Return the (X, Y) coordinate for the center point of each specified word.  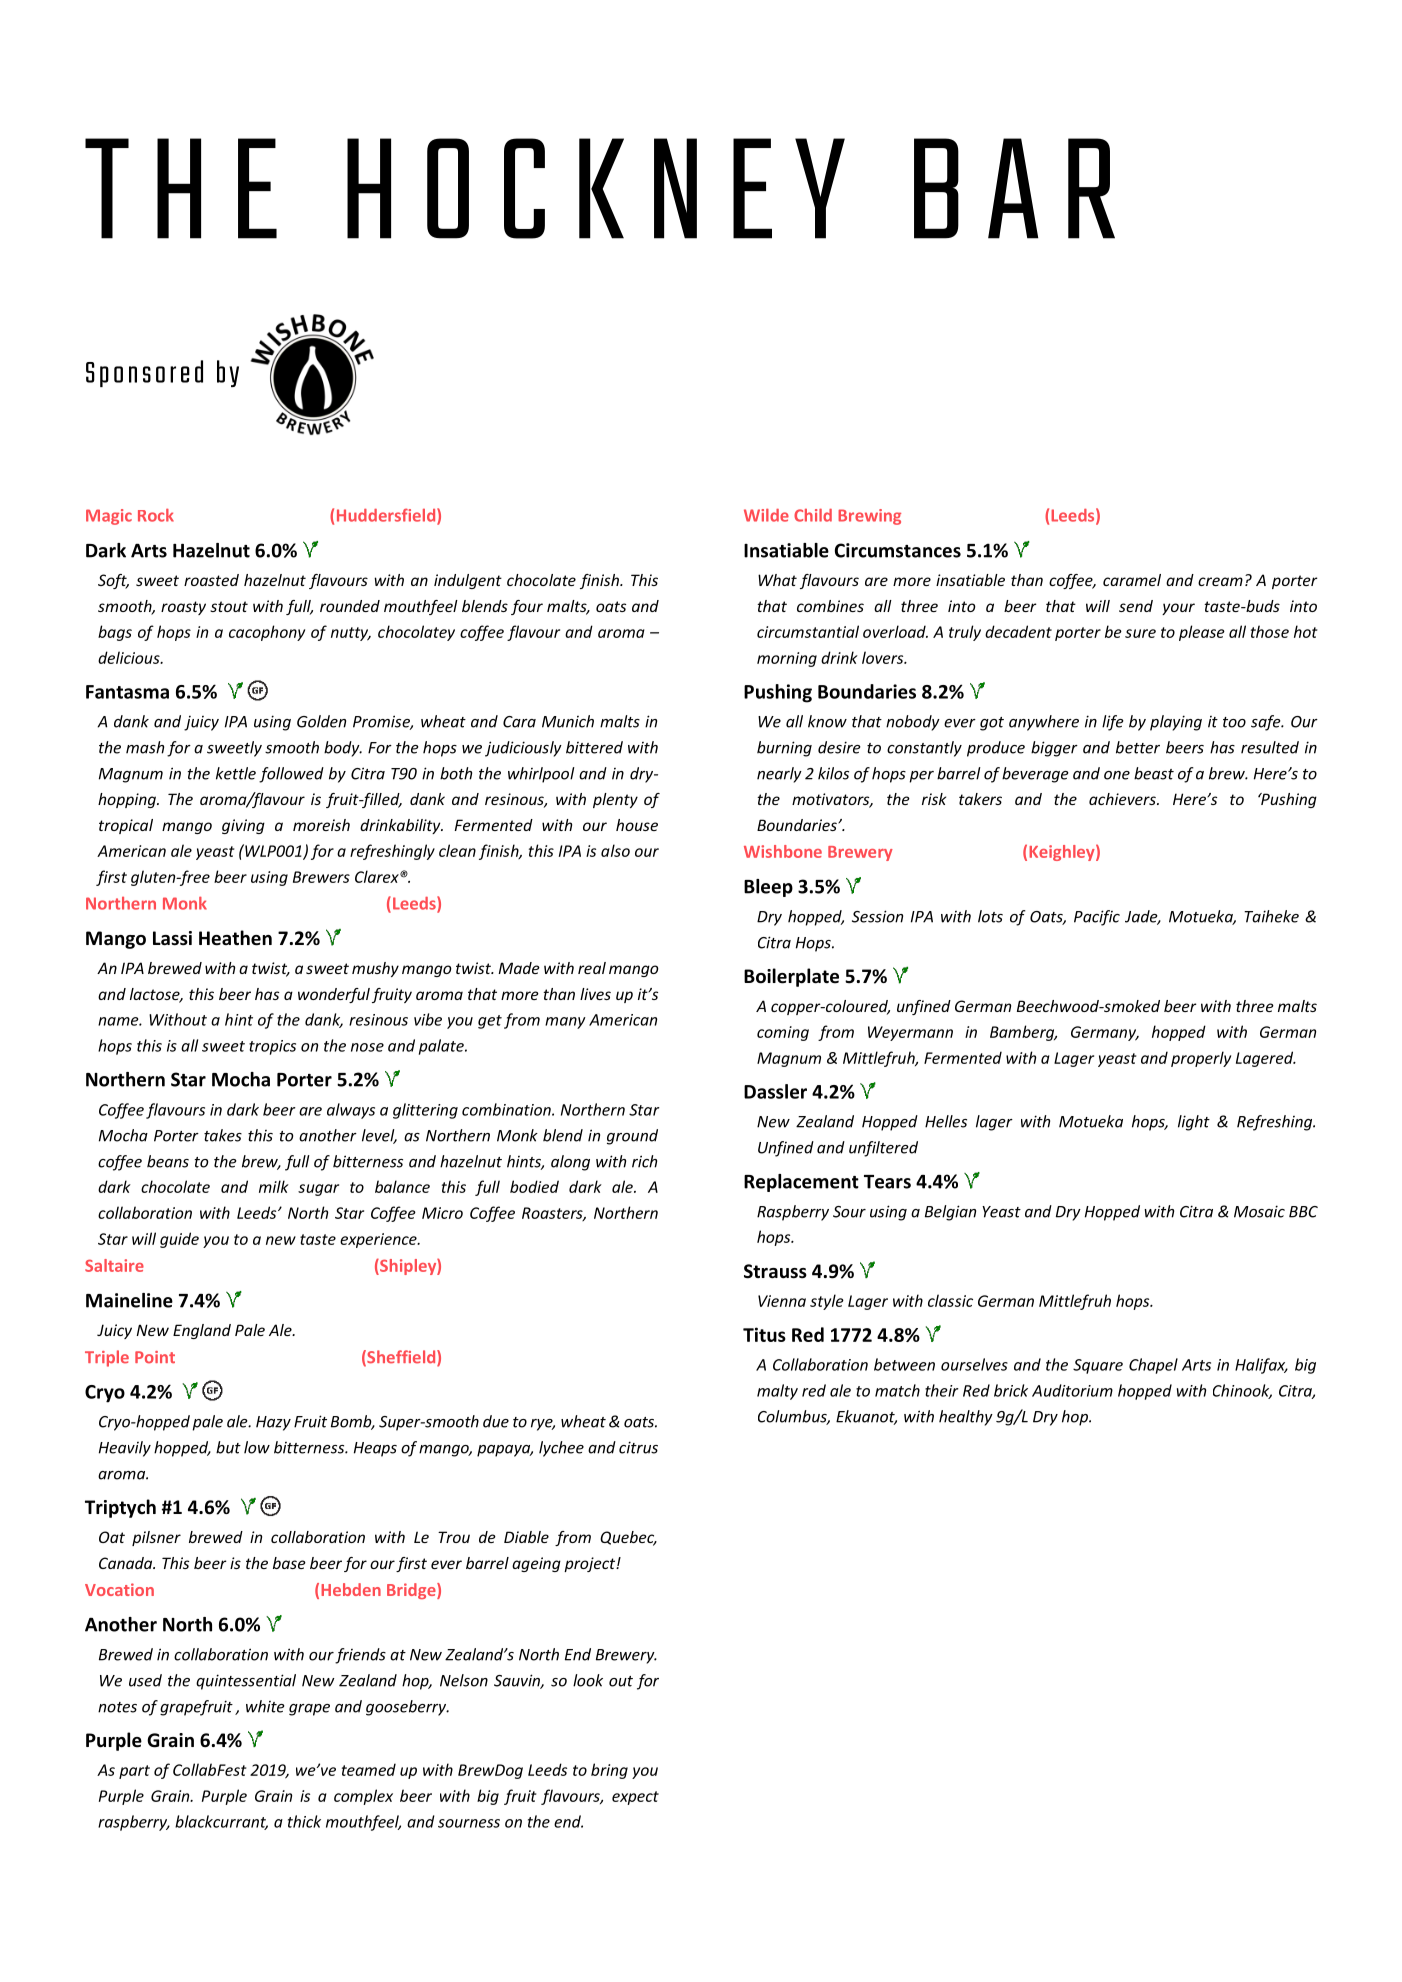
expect (635, 1798)
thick (304, 1821)
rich (644, 1161)
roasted (211, 580)
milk (274, 1186)
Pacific (1097, 918)
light (1194, 1123)
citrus (638, 1447)
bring (609, 1771)
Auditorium (1072, 1390)
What (777, 580)
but (228, 1447)
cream (1220, 581)
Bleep (768, 888)
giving (243, 826)
